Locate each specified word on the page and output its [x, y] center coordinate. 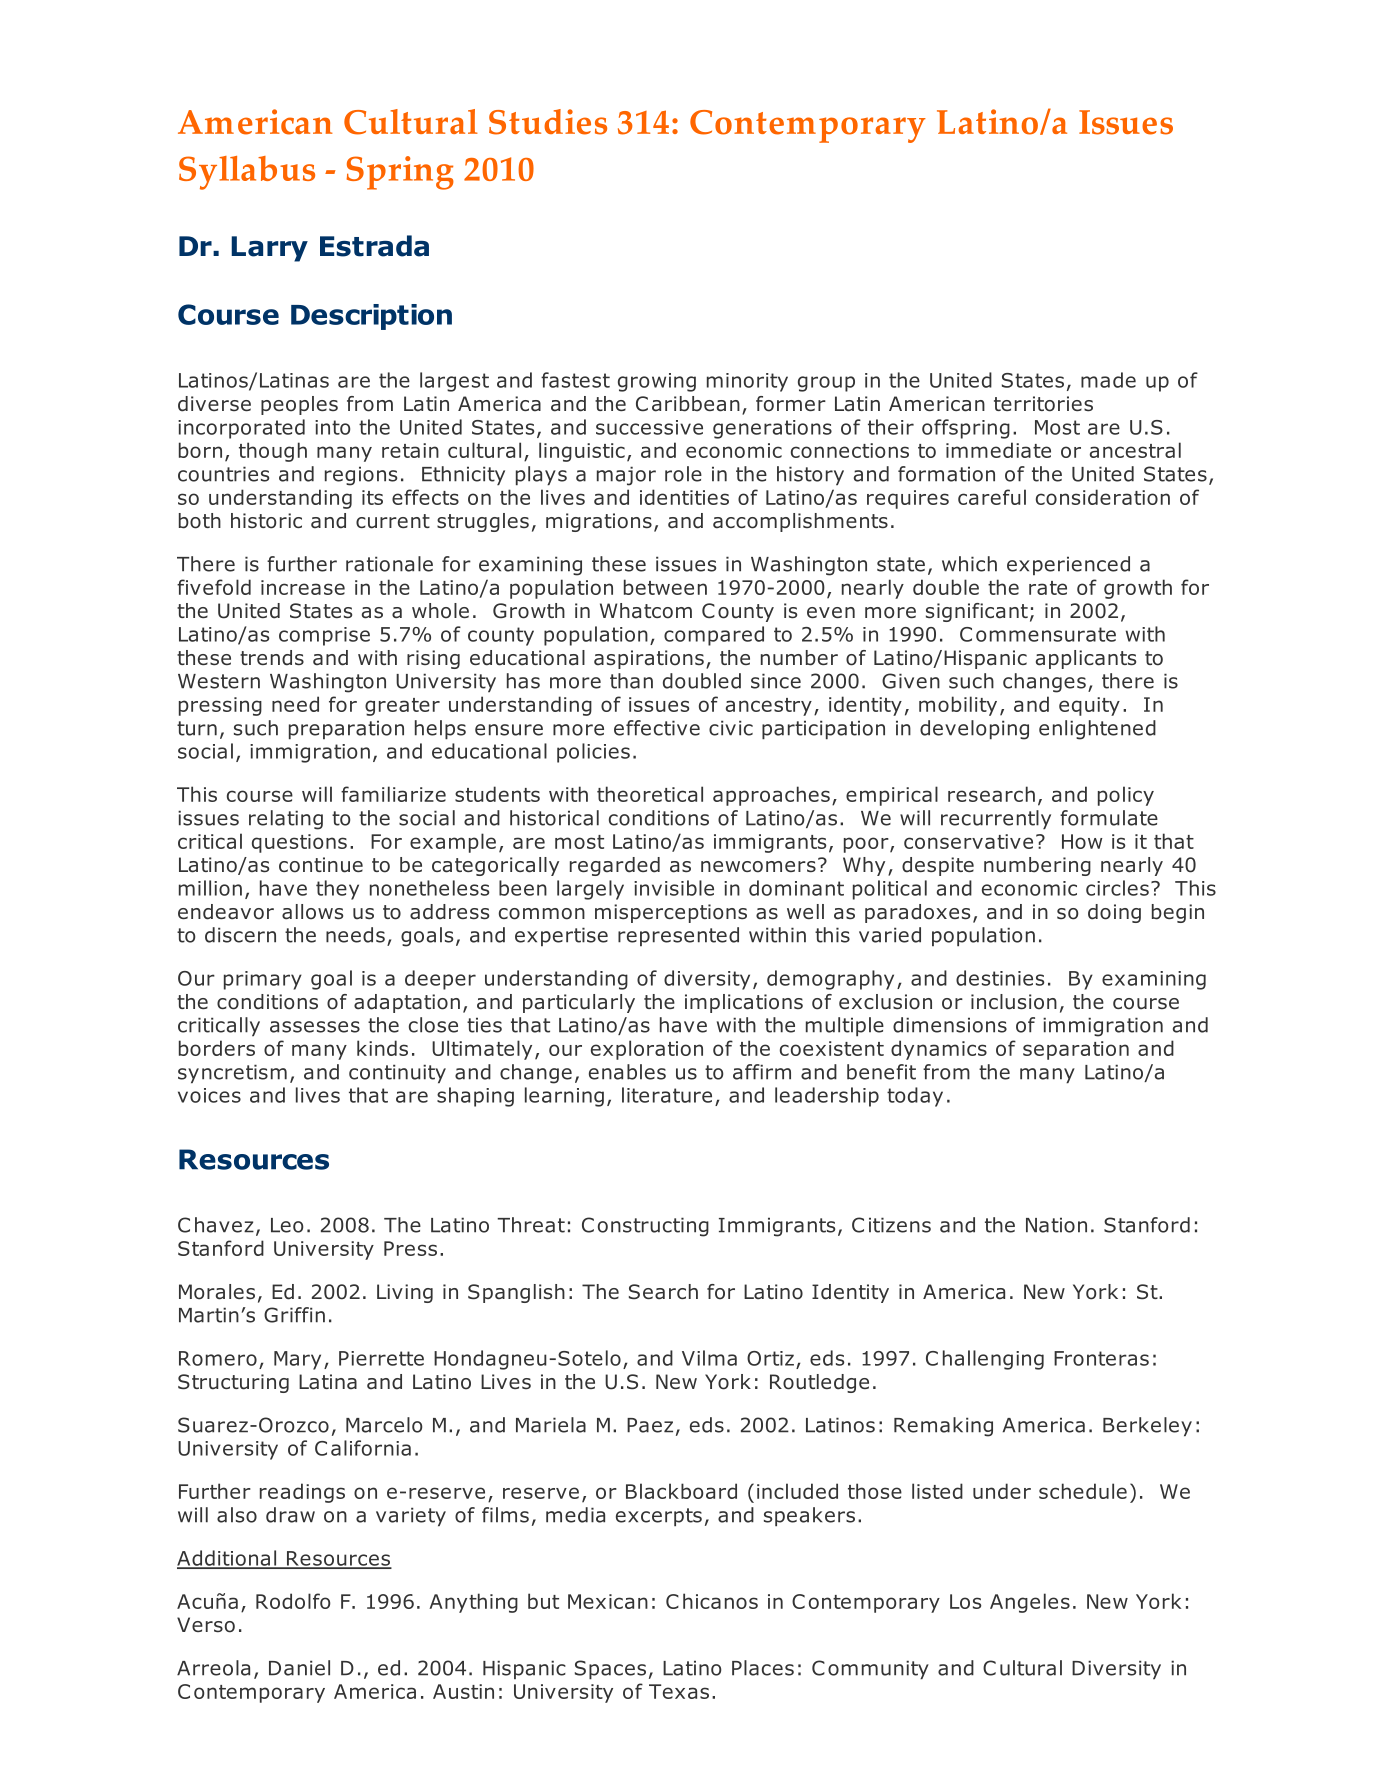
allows [312, 912]
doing [1114, 913]
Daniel [299, 1668]
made [1108, 380]
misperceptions [671, 913]
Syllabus [247, 173]
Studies [548, 122]
